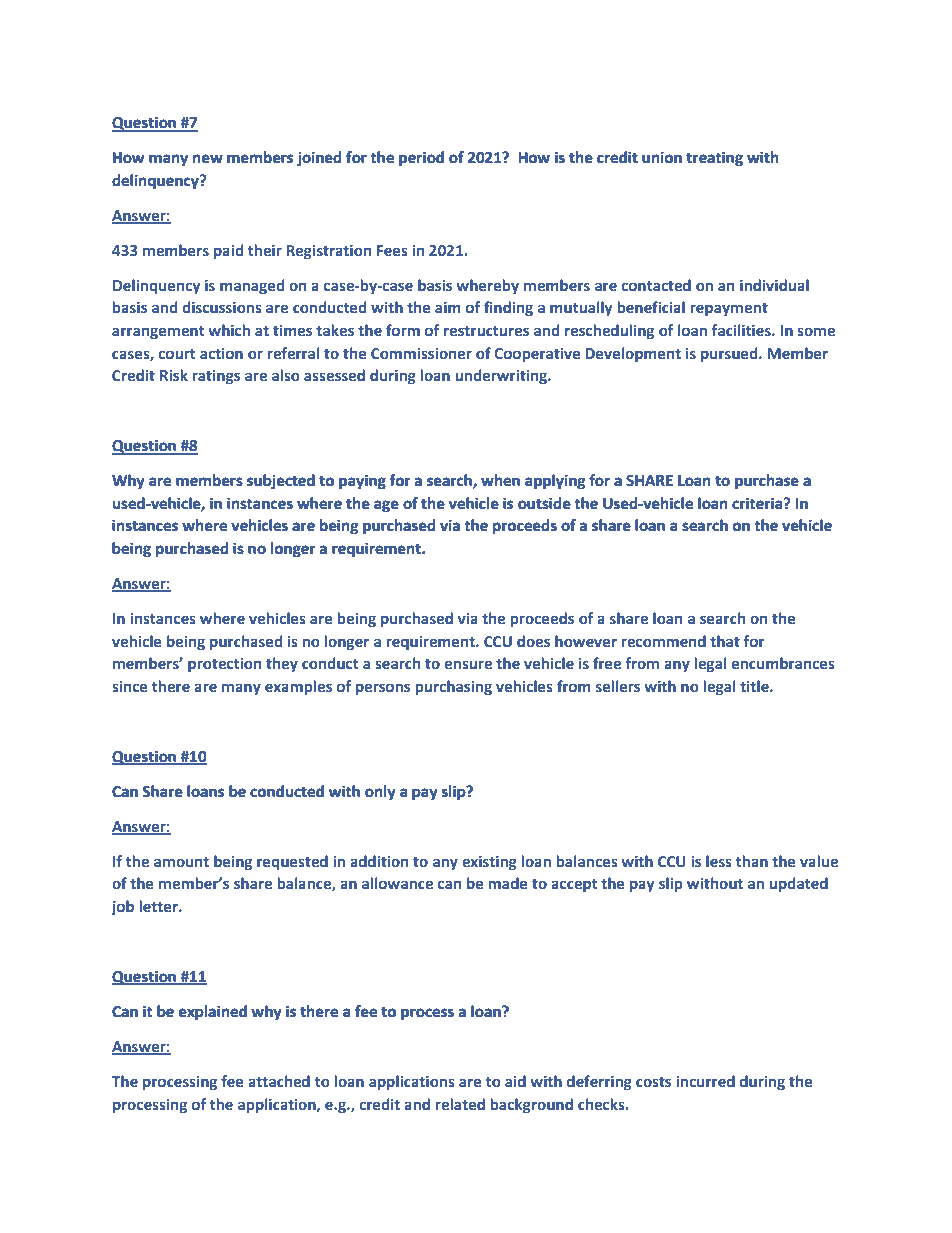  What do you see at coordinates (460, 1104) in the screenshot?
I see `related` at bounding box center [460, 1104].
